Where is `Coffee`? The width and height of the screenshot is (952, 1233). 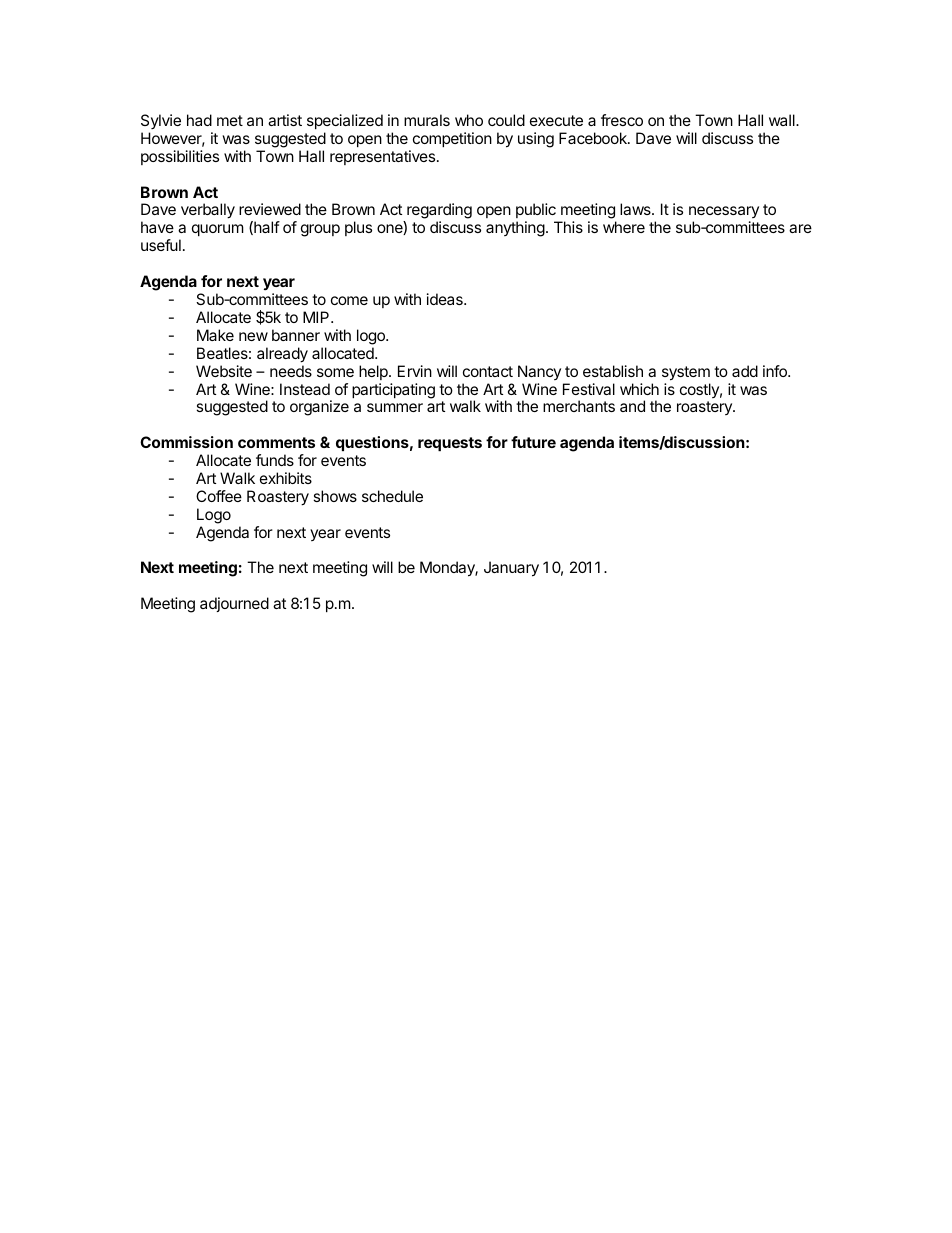 Coffee is located at coordinates (219, 496).
